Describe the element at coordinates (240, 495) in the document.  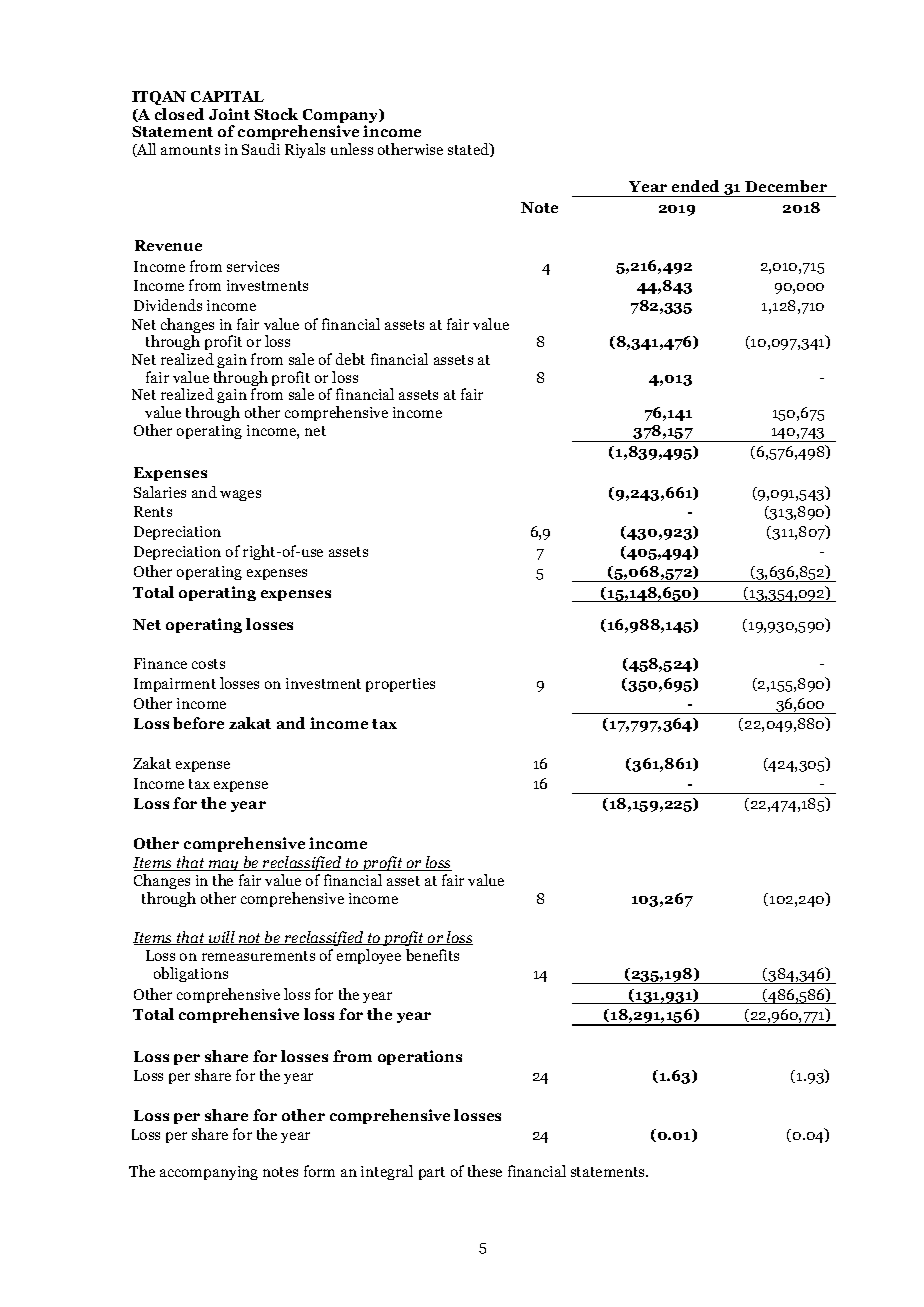
I see `wages` at that location.
